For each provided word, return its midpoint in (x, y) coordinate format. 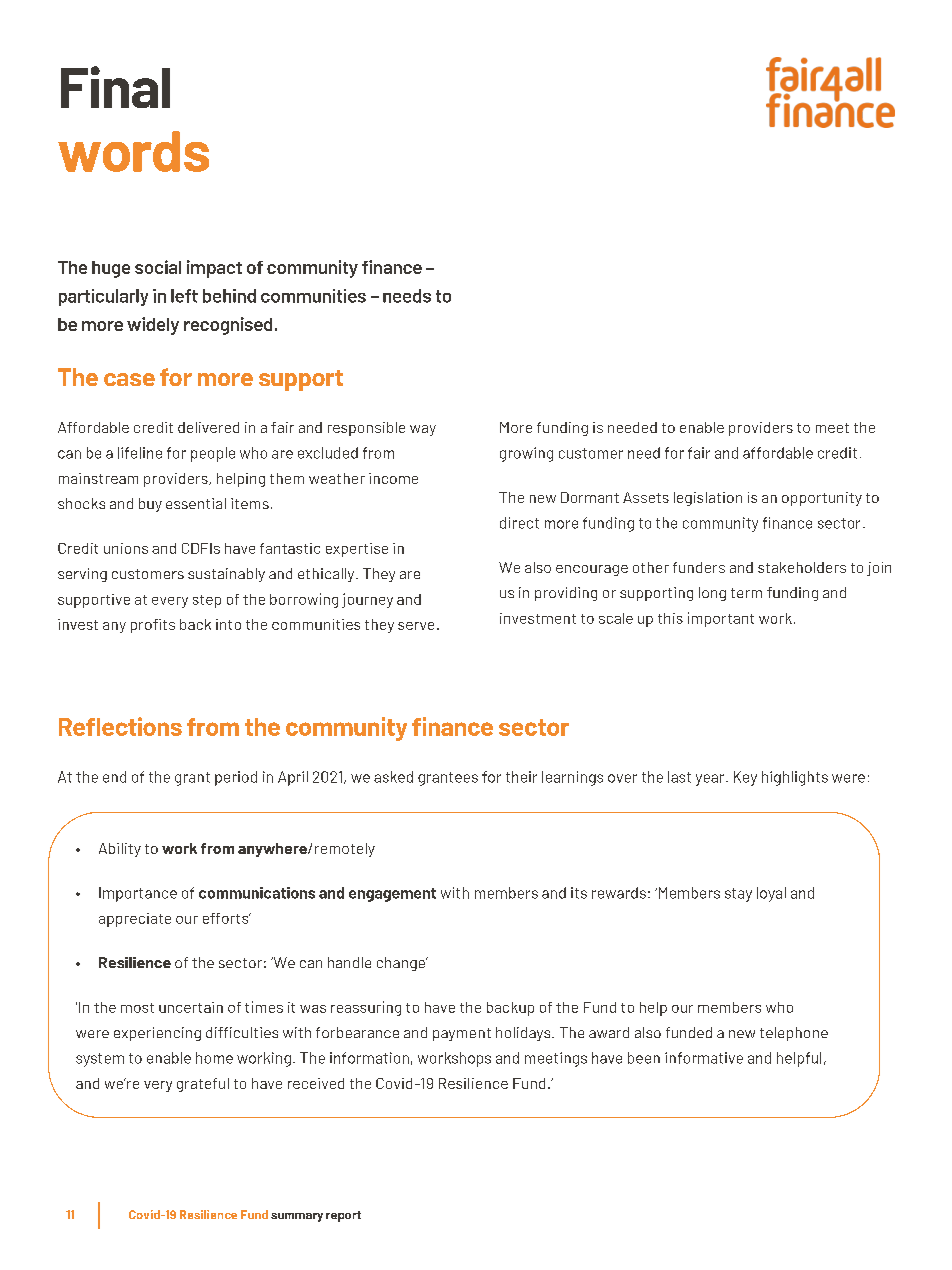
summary (297, 1217)
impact (214, 269)
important (721, 619)
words (133, 151)
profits (153, 626)
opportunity (822, 499)
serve (416, 626)
